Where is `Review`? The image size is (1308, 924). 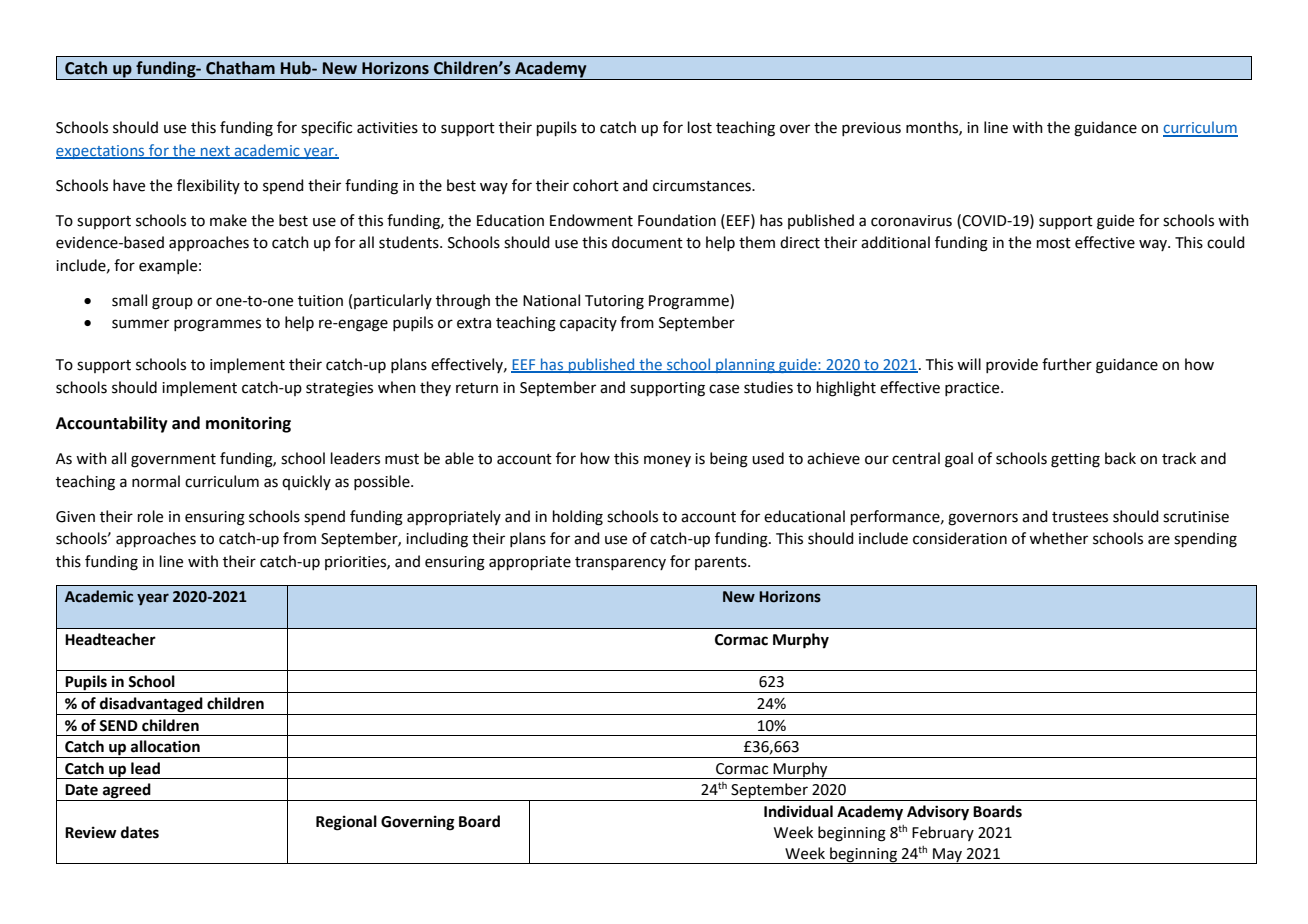
Review is located at coordinates (91, 832).
